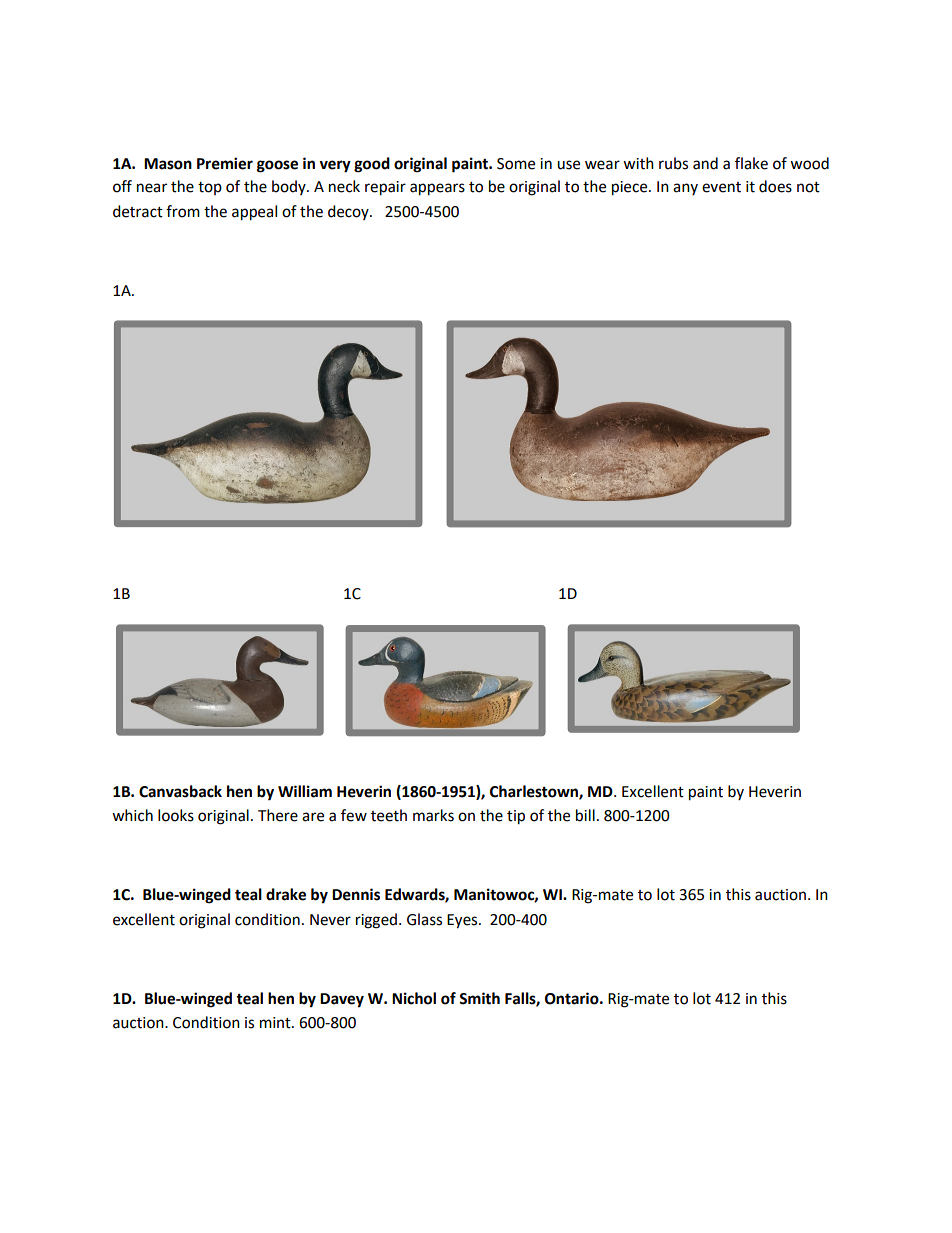  Describe the element at coordinates (276, 1023) in the page. I see `mint` at that location.
